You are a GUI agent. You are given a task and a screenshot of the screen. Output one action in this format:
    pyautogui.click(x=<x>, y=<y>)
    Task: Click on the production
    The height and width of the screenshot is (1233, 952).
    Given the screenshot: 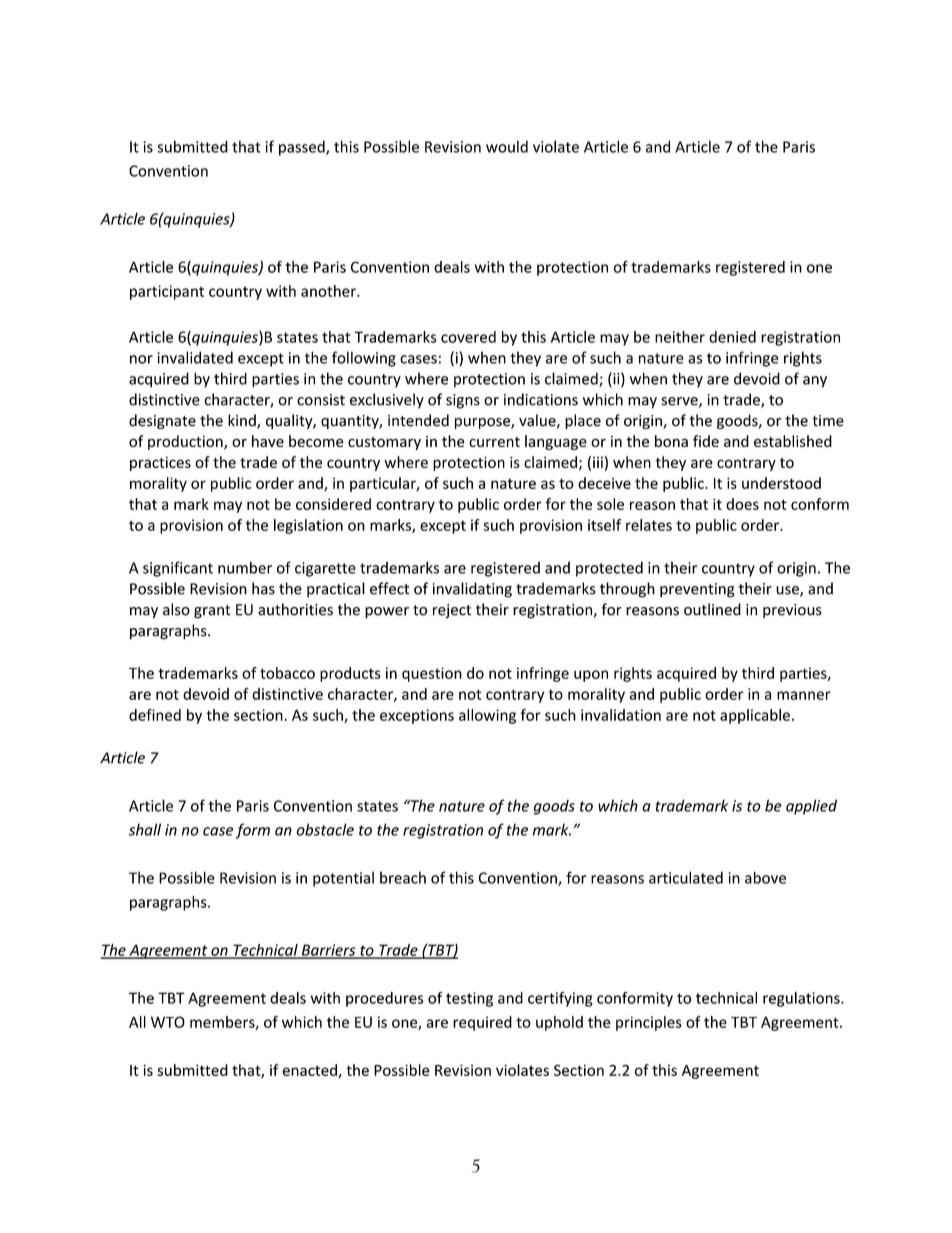 What is the action you would take?
    pyautogui.click(x=186, y=442)
